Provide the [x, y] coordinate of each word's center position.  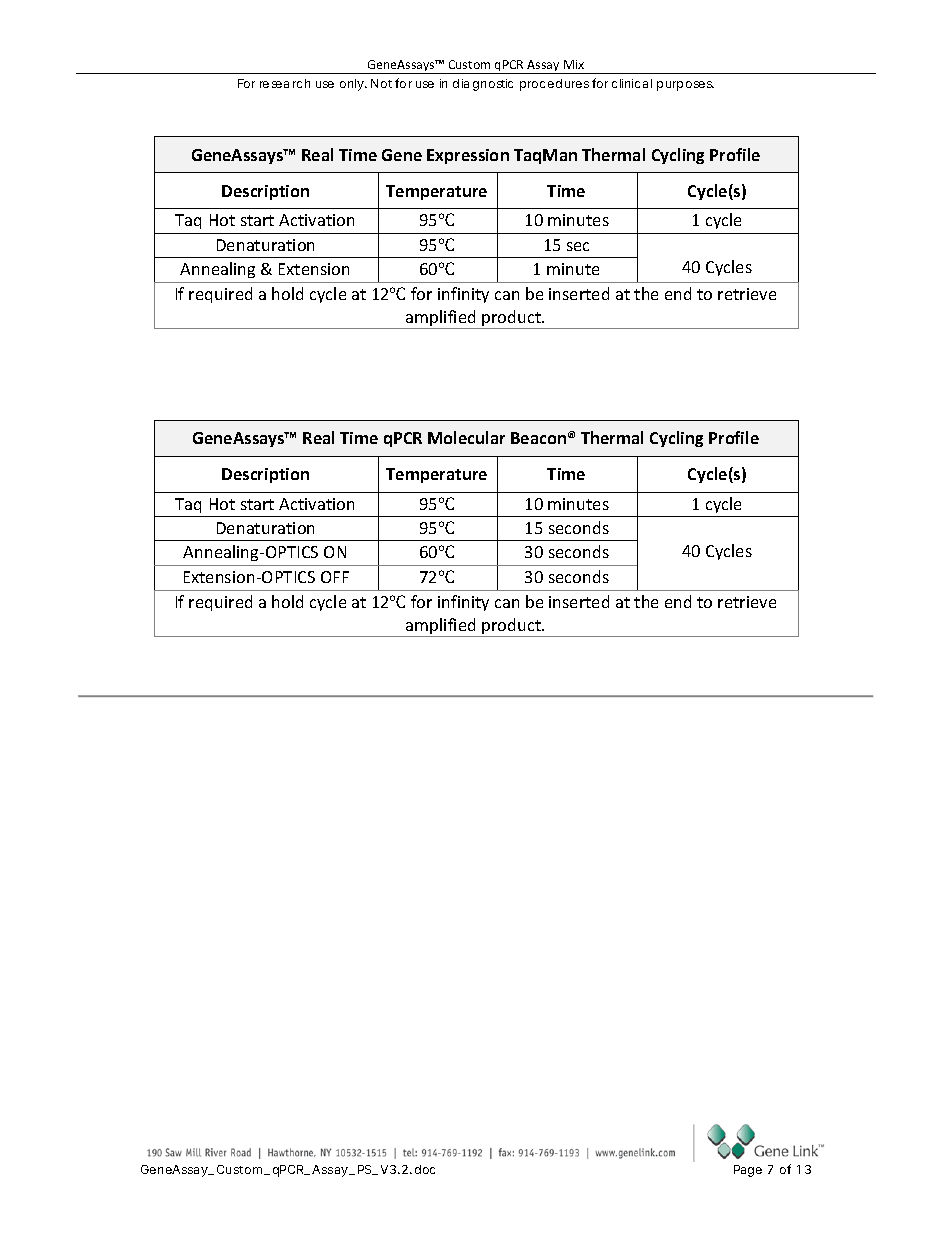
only [353, 85]
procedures [554, 85]
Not [381, 83]
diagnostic [483, 85]
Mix [574, 64]
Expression [468, 156]
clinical [632, 83]
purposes [685, 86]
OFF [335, 577]
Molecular [466, 437]
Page [748, 1171]
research [285, 83]
